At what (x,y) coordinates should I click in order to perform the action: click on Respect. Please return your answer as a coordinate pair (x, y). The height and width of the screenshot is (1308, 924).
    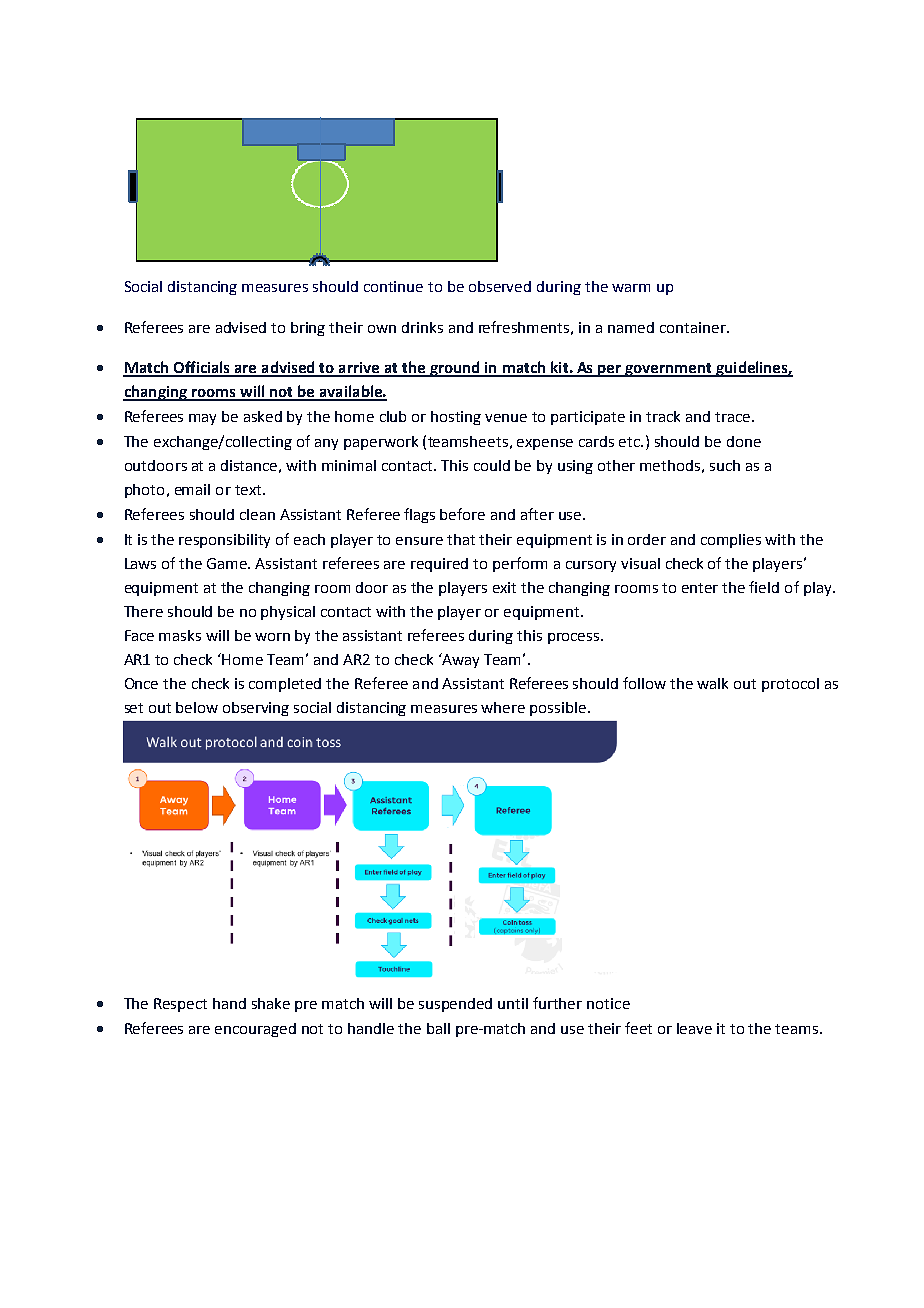
    Looking at the image, I should click on (180, 1005).
